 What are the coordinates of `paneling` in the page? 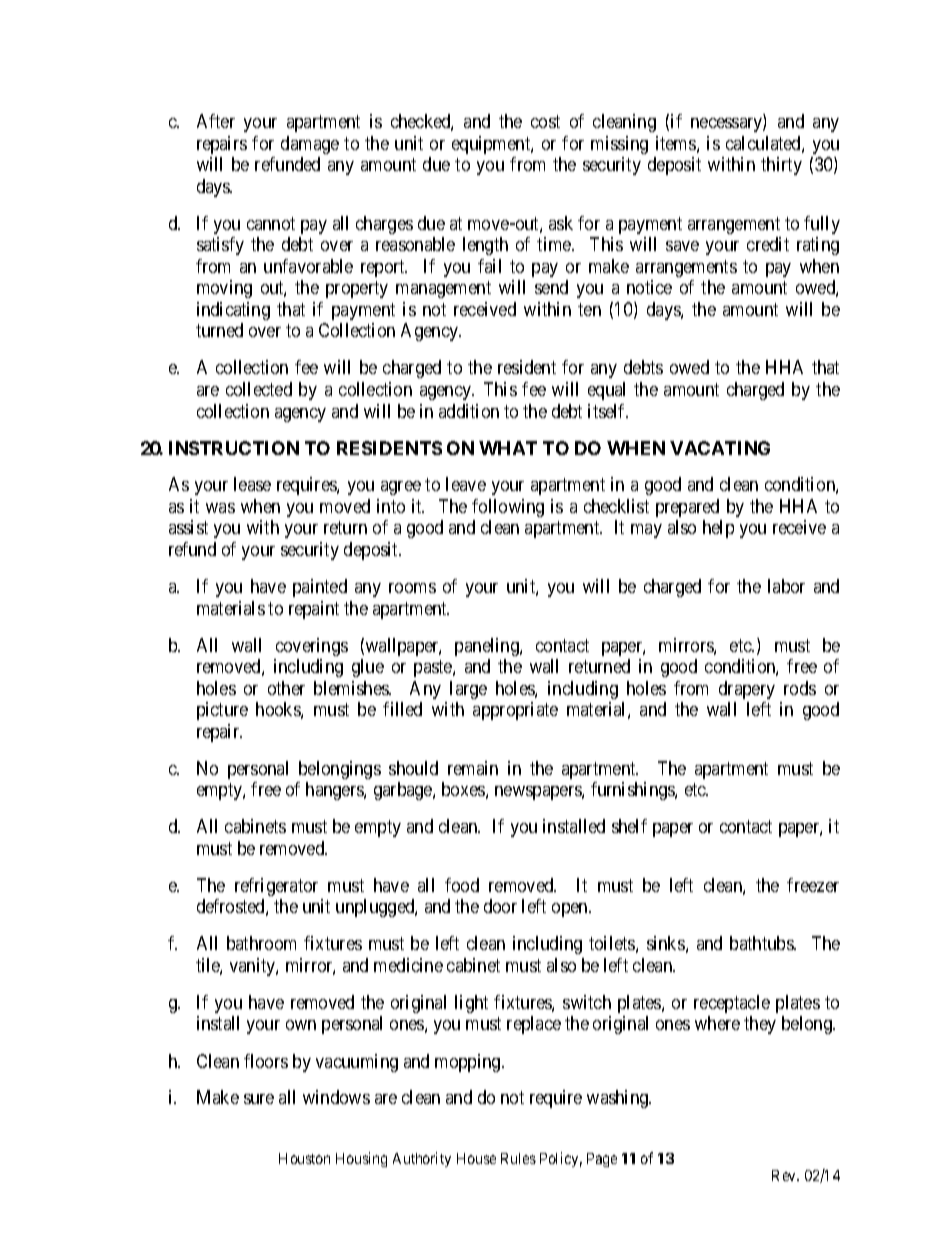 It's located at (488, 647).
